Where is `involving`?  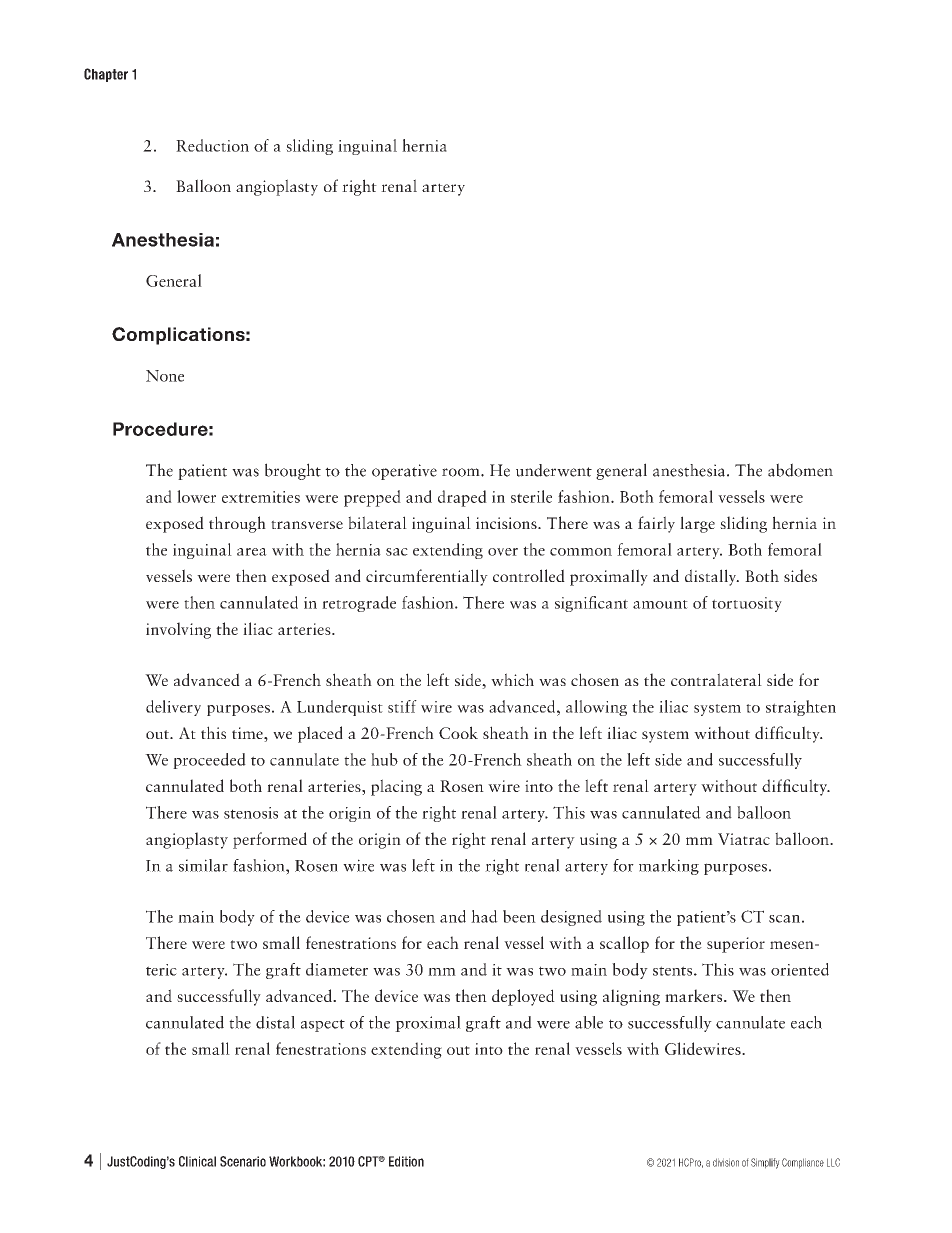
involving is located at coordinates (178, 630).
